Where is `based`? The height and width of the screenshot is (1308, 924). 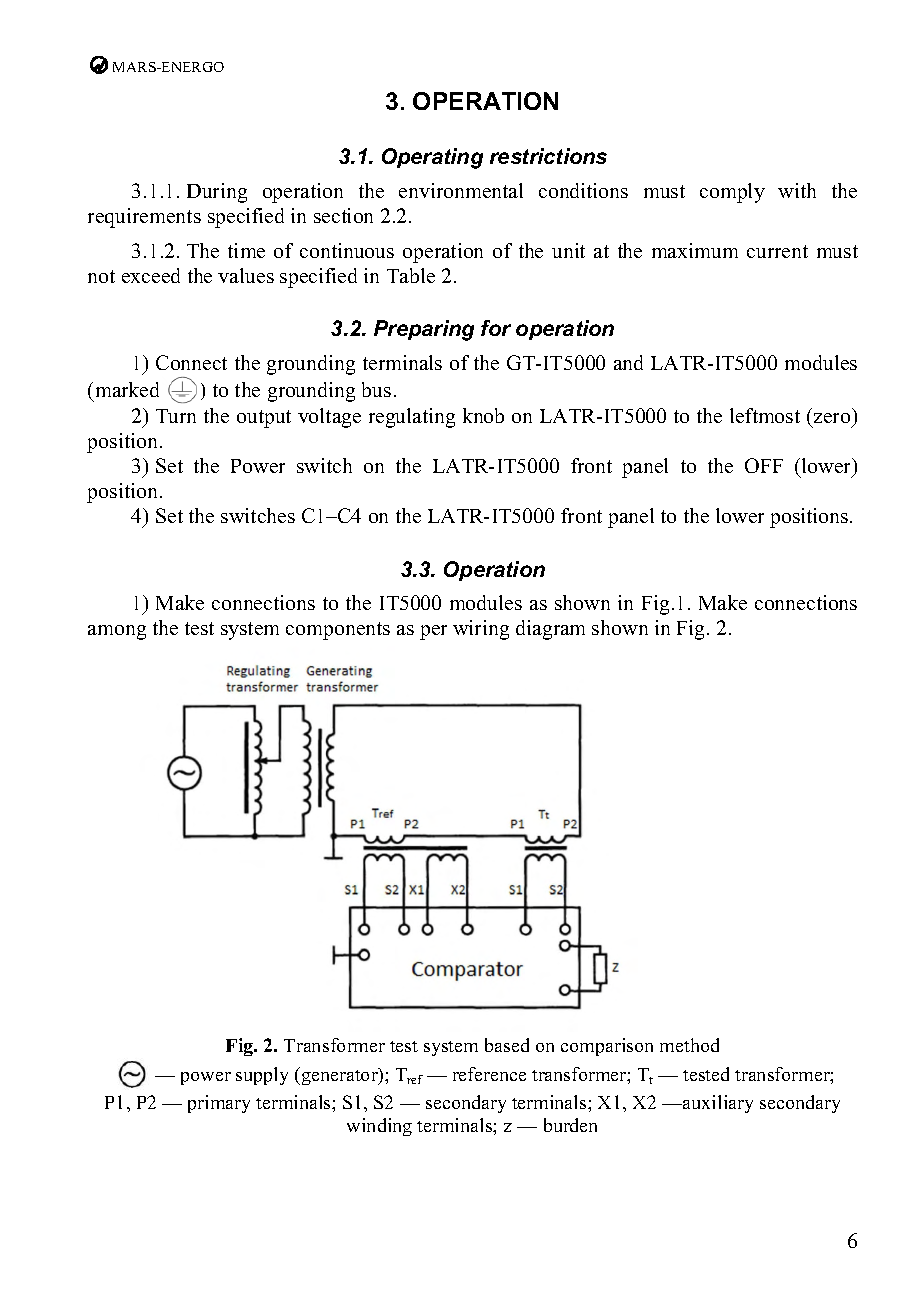
based is located at coordinates (507, 1045).
